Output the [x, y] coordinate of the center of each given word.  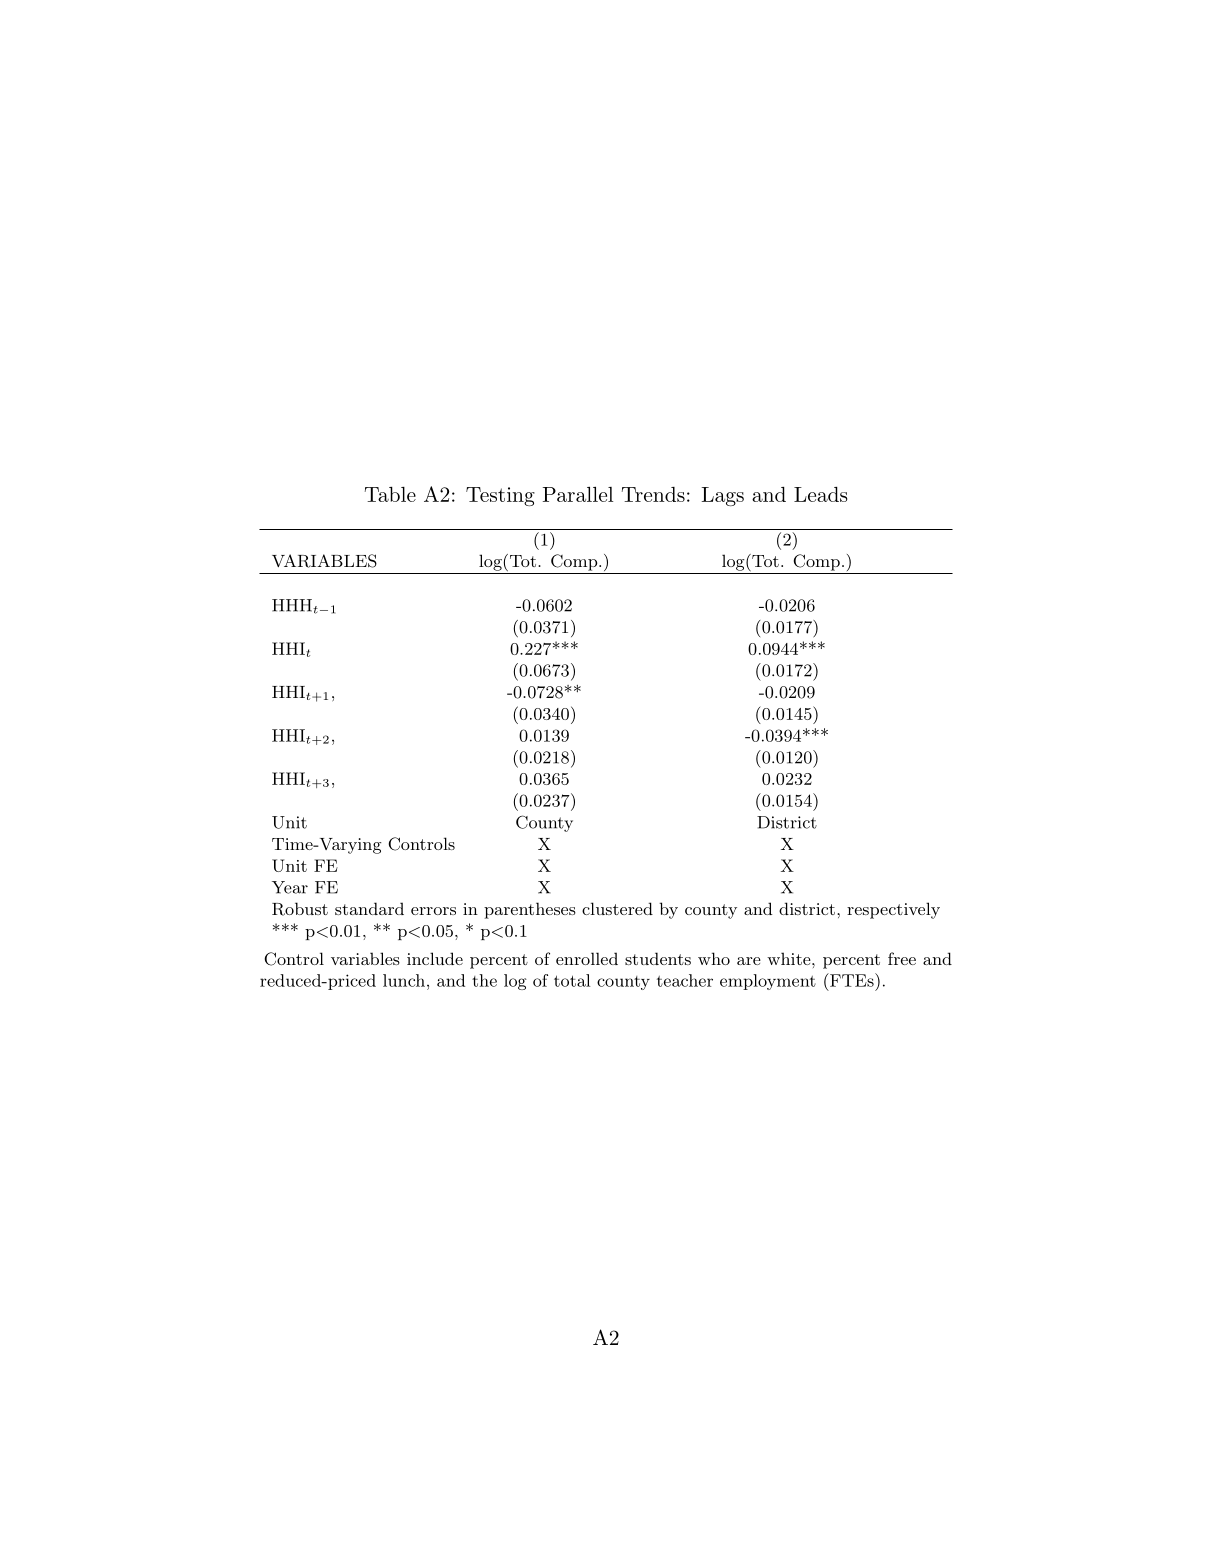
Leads [820, 494]
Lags [723, 496]
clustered [617, 908]
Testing [500, 496]
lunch [404, 980]
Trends [653, 494]
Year [290, 887]
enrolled [587, 958]
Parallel [578, 494]
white [789, 958]
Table [390, 494]
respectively [893, 910]
